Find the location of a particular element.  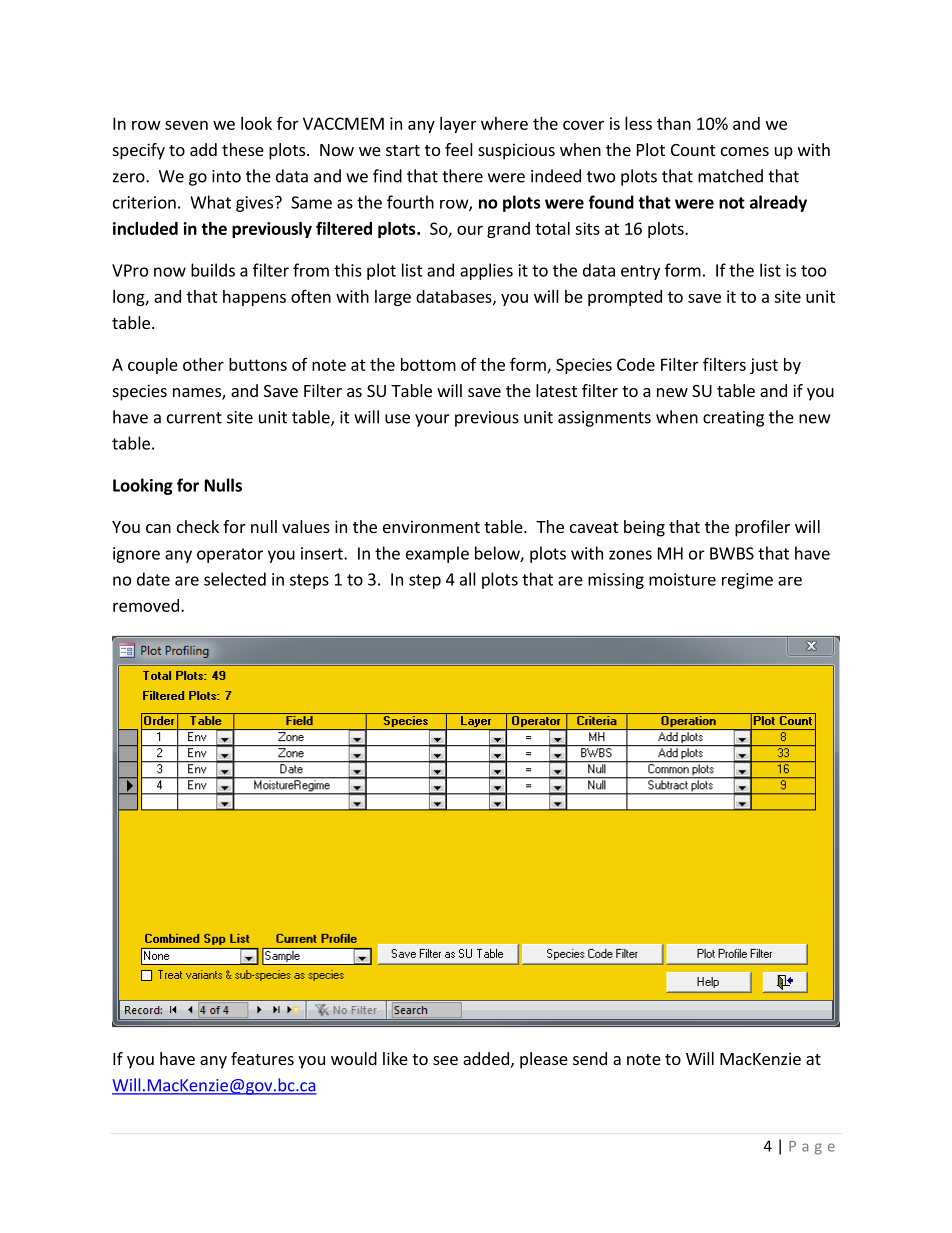

feel is located at coordinates (459, 149).
